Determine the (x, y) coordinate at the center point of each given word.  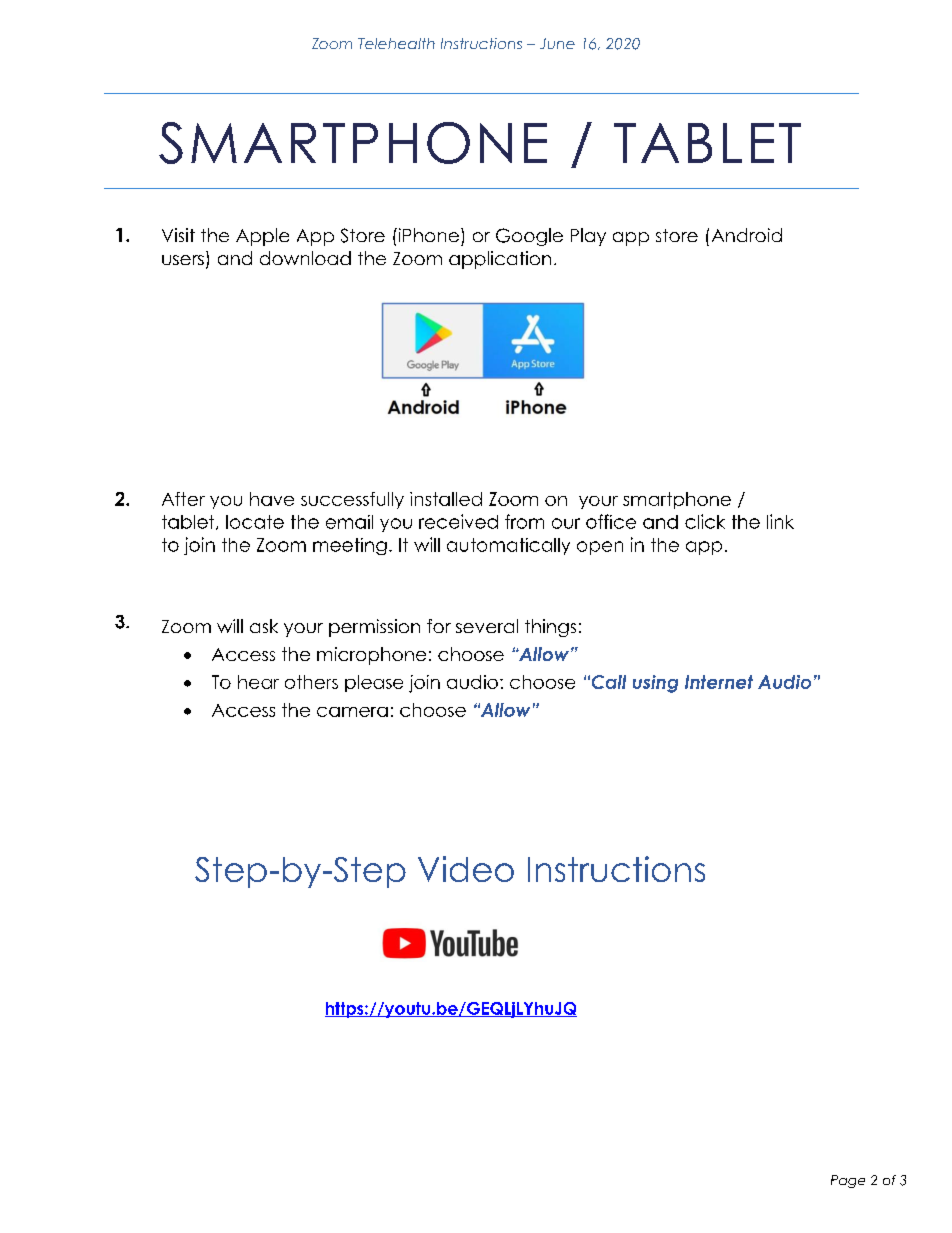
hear (258, 682)
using (655, 684)
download (305, 258)
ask (264, 626)
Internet (719, 682)
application (500, 260)
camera (352, 712)
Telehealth (396, 43)
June (557, 43)
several (487, 626)
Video (466, 869)
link (780, 521)
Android (747, 235)
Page (848, 1181)
